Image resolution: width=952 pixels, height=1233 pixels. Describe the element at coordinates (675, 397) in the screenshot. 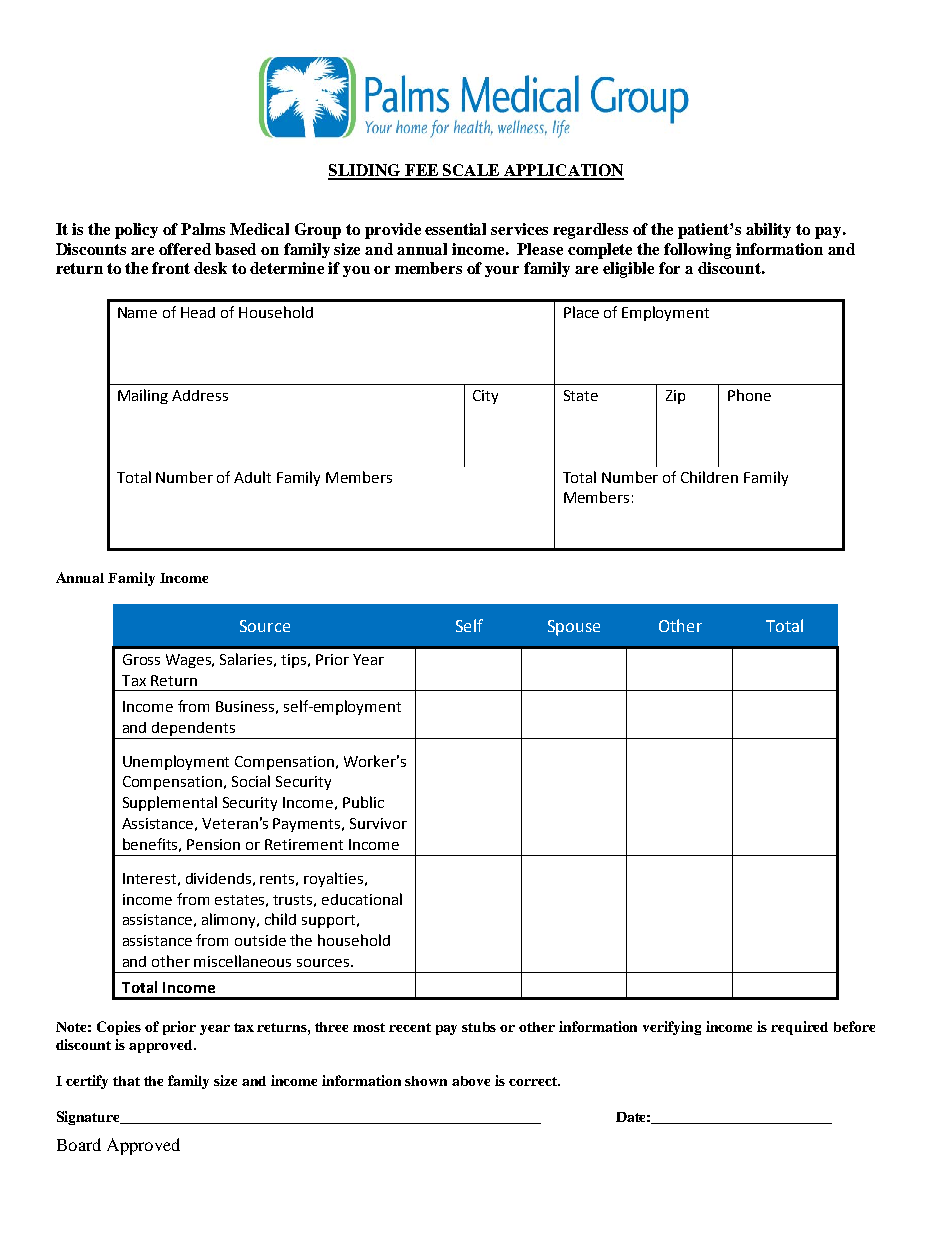

I see `Zip` at that location.
